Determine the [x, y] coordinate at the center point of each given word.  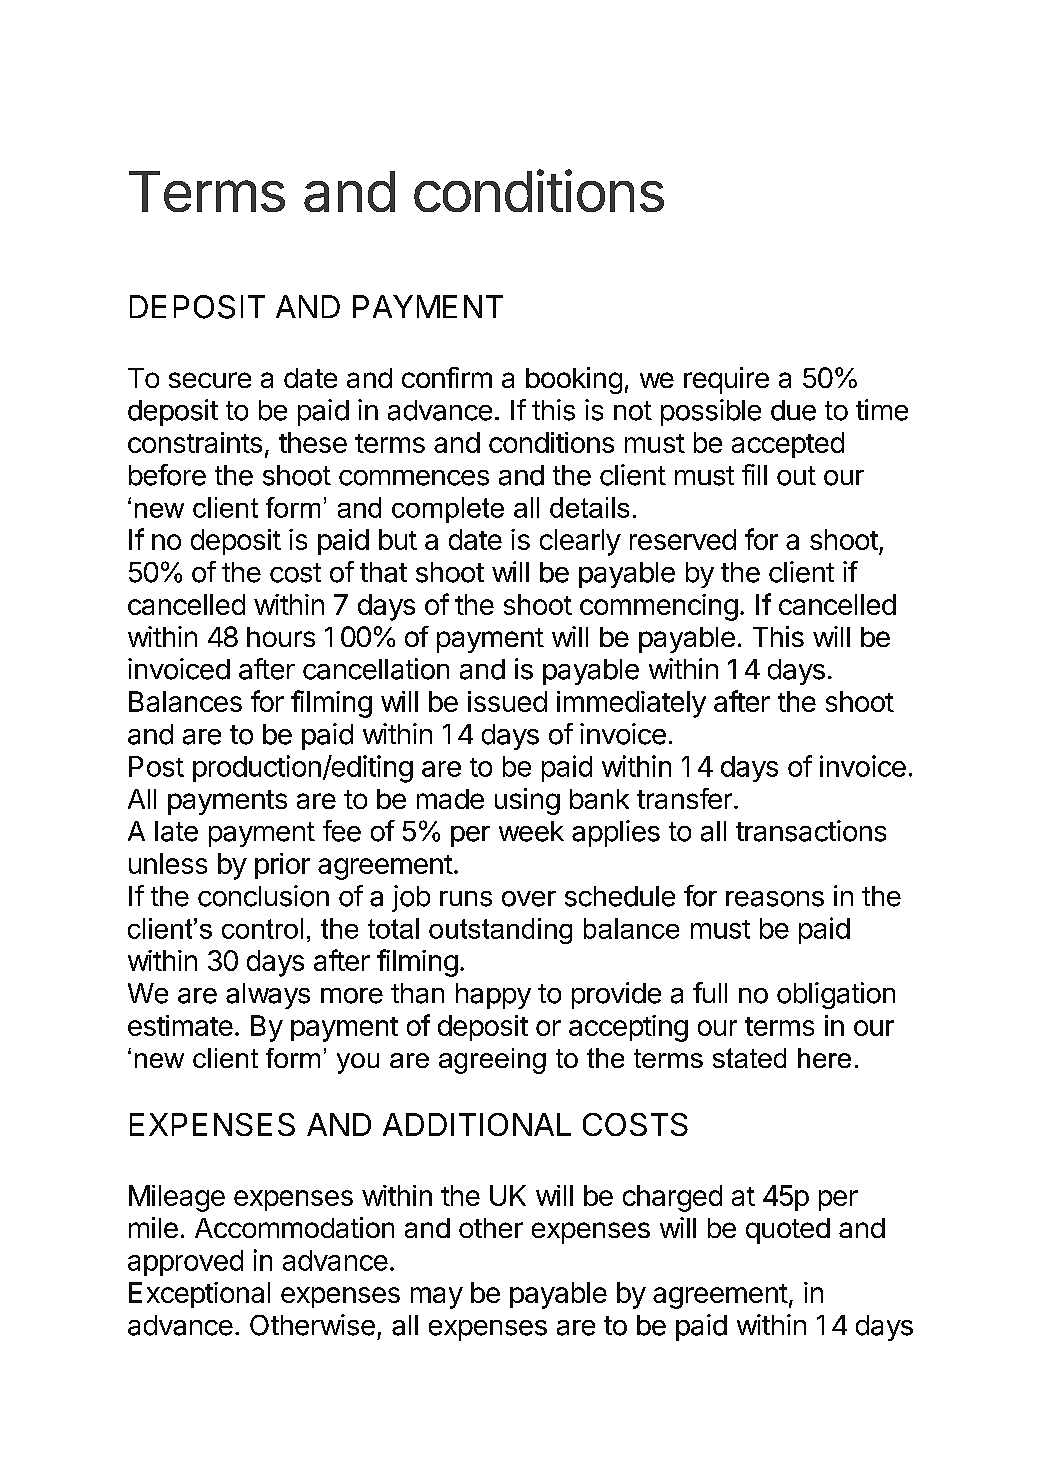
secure [210, 380]
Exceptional [199, 1295]
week [531, 831]
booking [574, 380]
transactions [811, 831]
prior [282, 866]
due [793, 410]
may [437, 1298]
